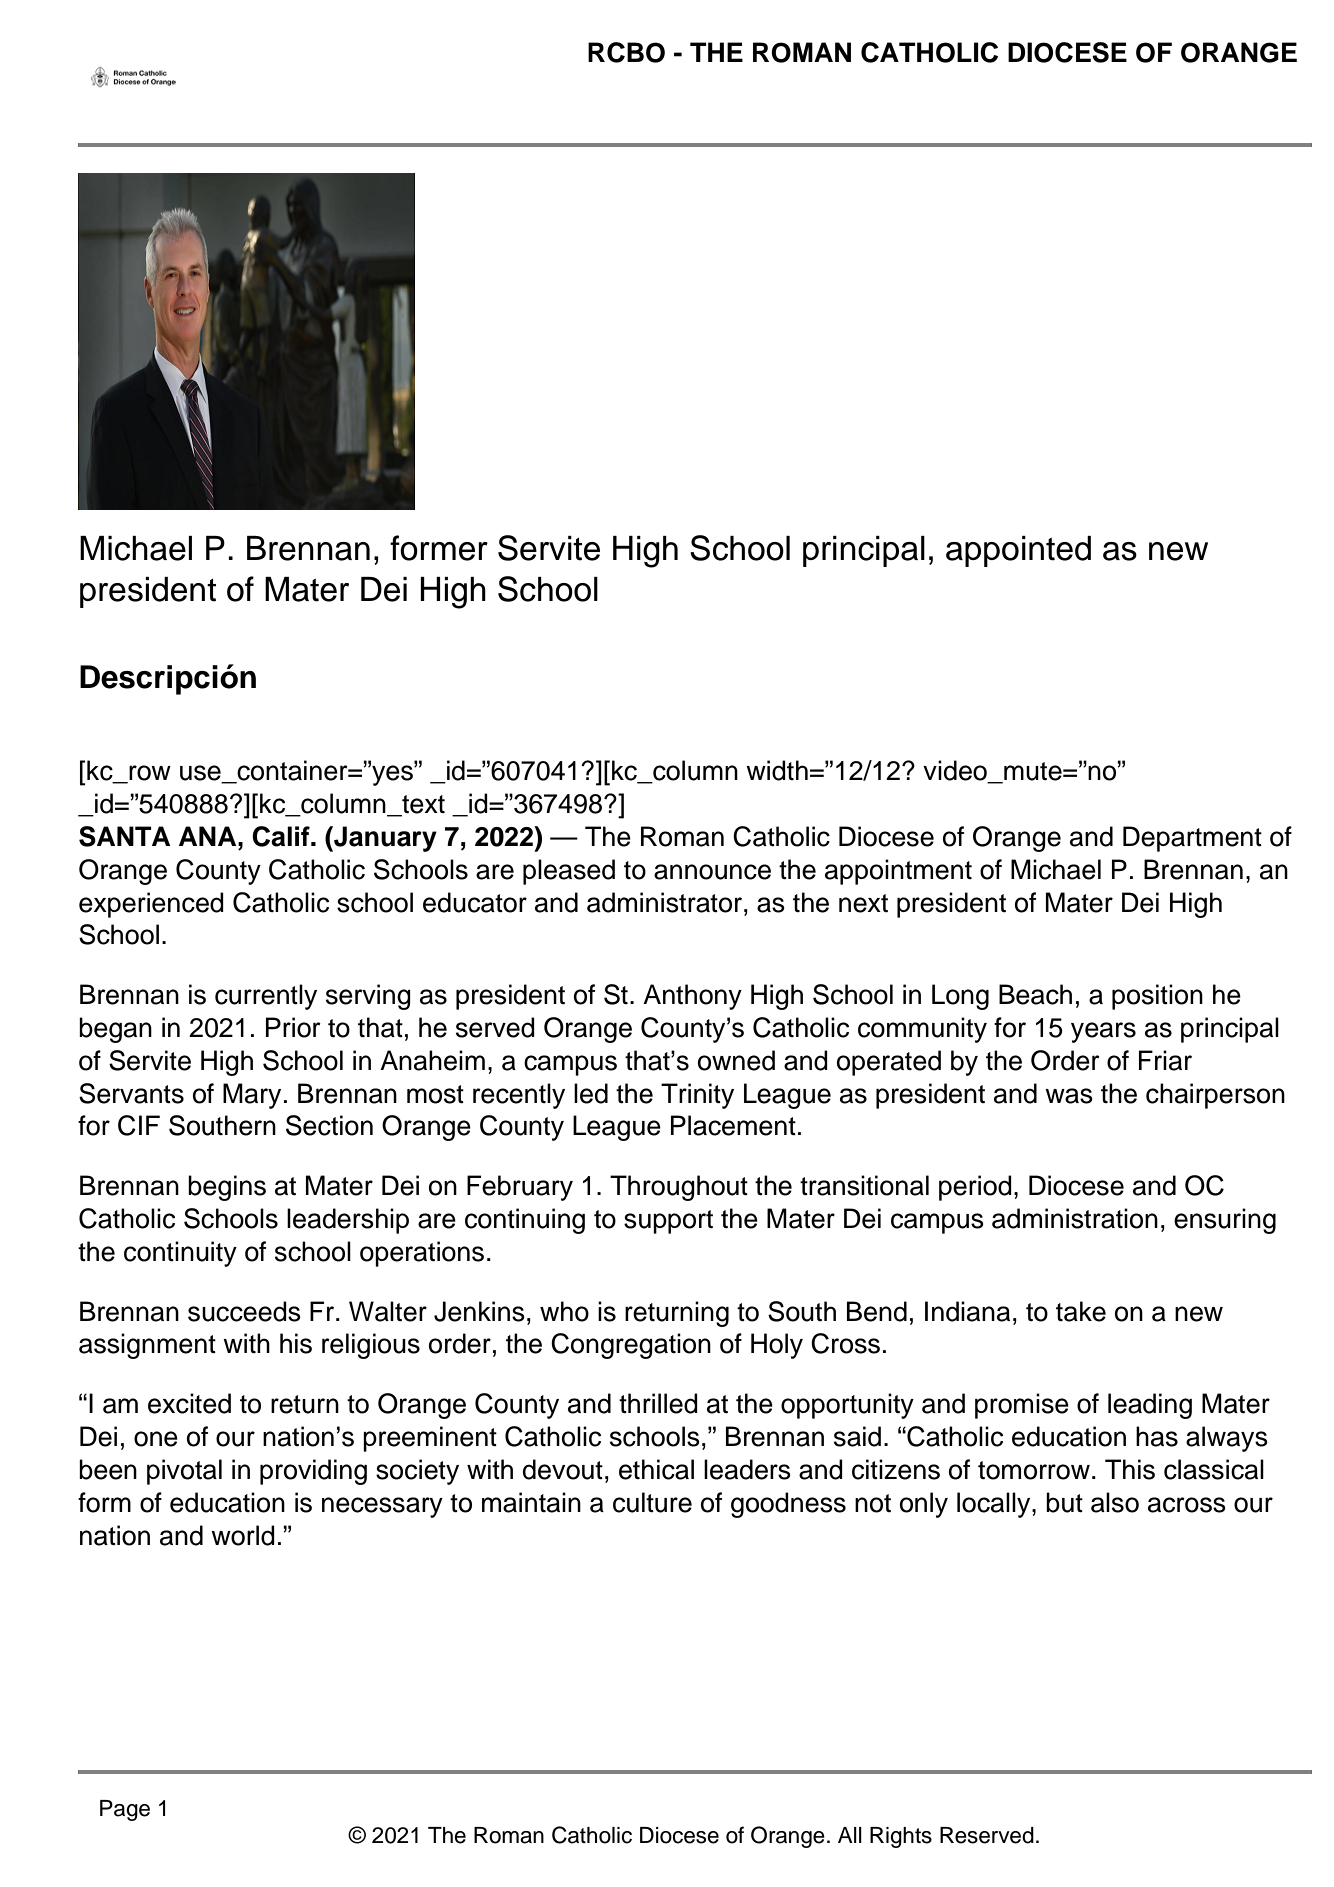 The image size is (1334, 1887). I want to click on SANTA, so click(124, 836).
